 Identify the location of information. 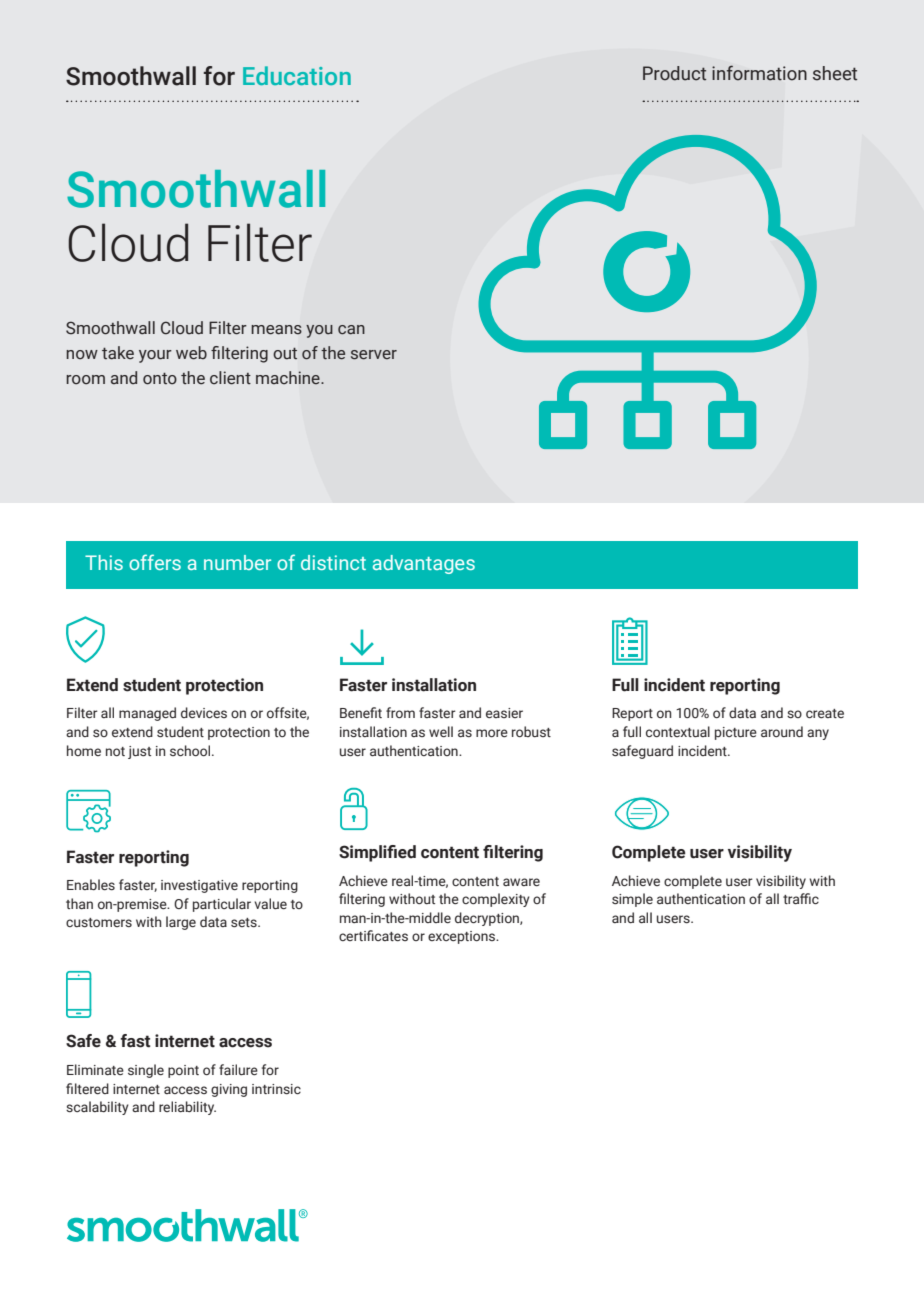
(759, 73).
